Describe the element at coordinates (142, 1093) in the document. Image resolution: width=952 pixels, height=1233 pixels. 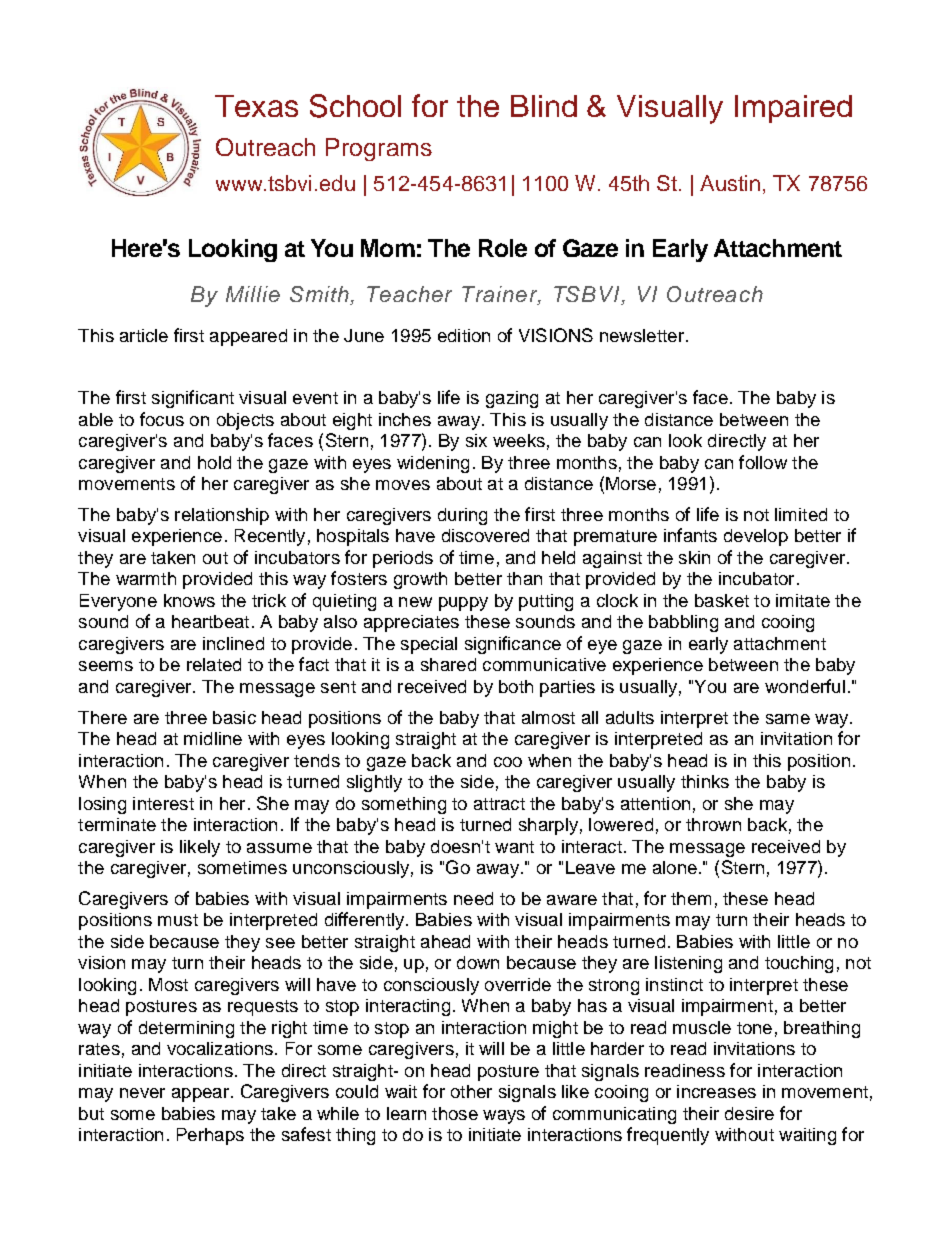
I see `never` at that location.
